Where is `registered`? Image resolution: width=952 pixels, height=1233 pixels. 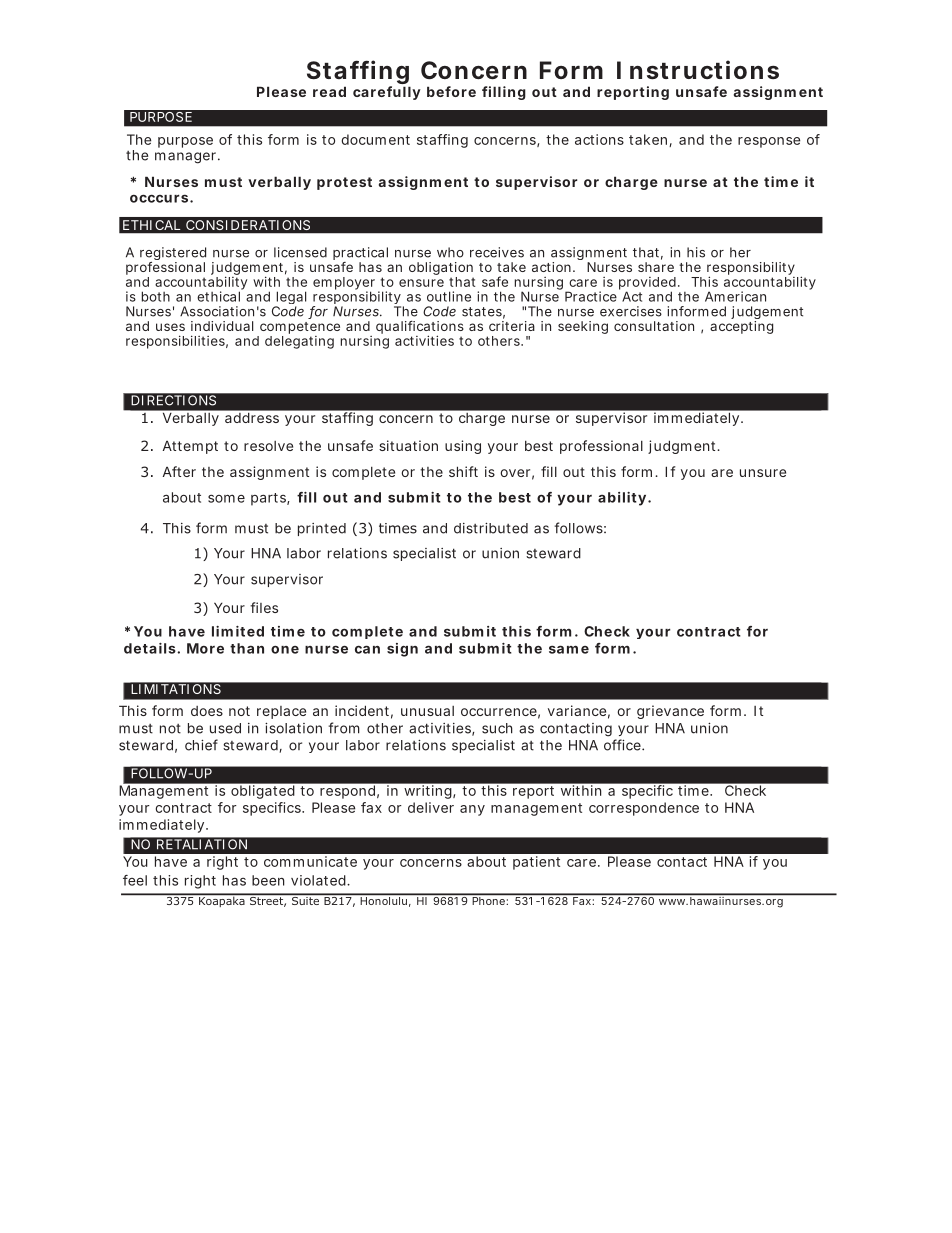 registered is located at coordinates (173, 255).
